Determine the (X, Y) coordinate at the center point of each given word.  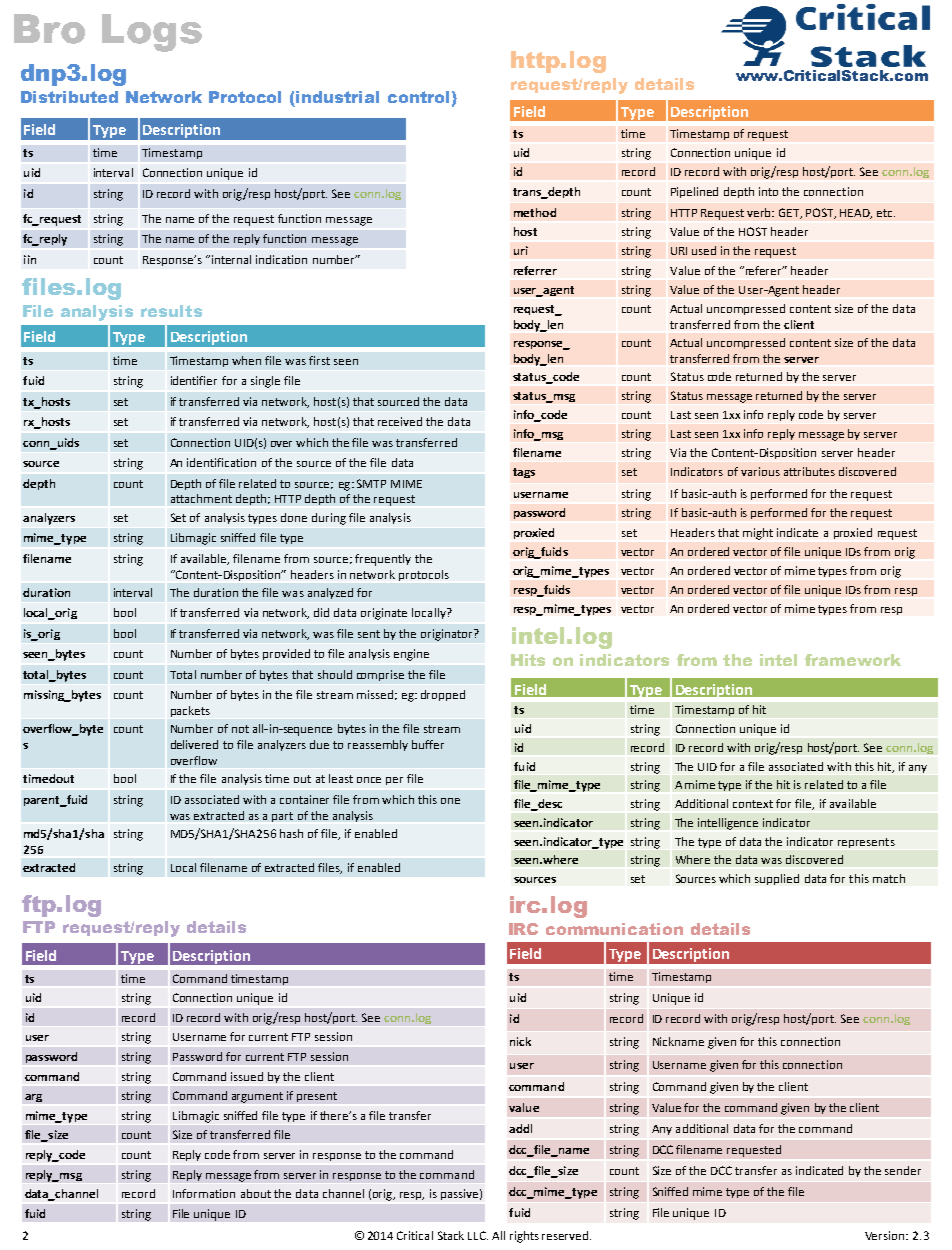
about (256, 1193)
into (768, 191)
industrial (337, 97)
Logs (152, 33)
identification (221, 462)
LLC (478, 1235)
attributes (809, 471)
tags (524, 473)
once (369, 780)
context (753, 804)
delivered (194, 744)
